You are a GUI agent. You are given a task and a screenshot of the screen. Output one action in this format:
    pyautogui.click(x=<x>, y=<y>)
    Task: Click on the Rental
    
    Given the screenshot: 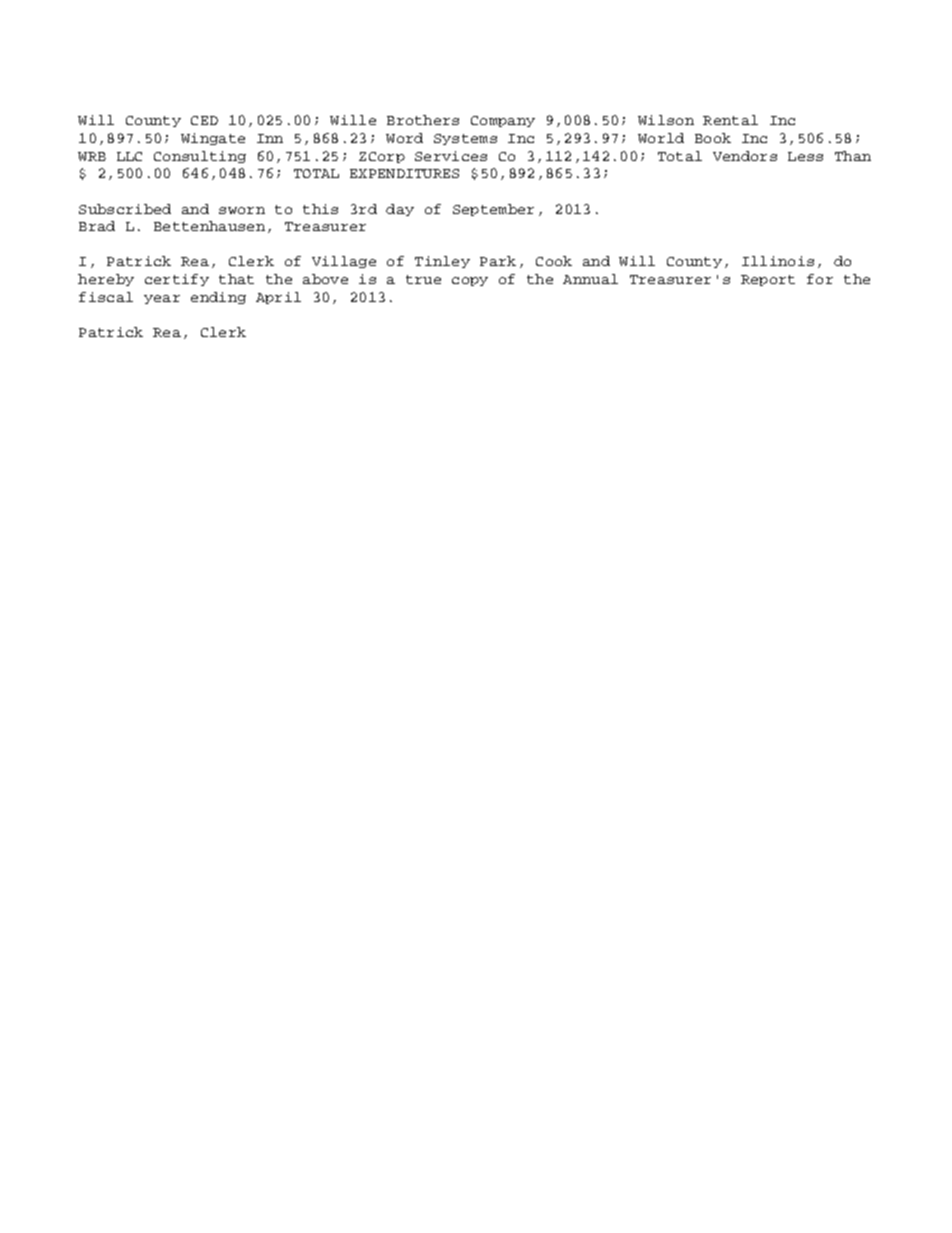 What is the action you would take?
    pyautogui.click(x=730, y=120)
